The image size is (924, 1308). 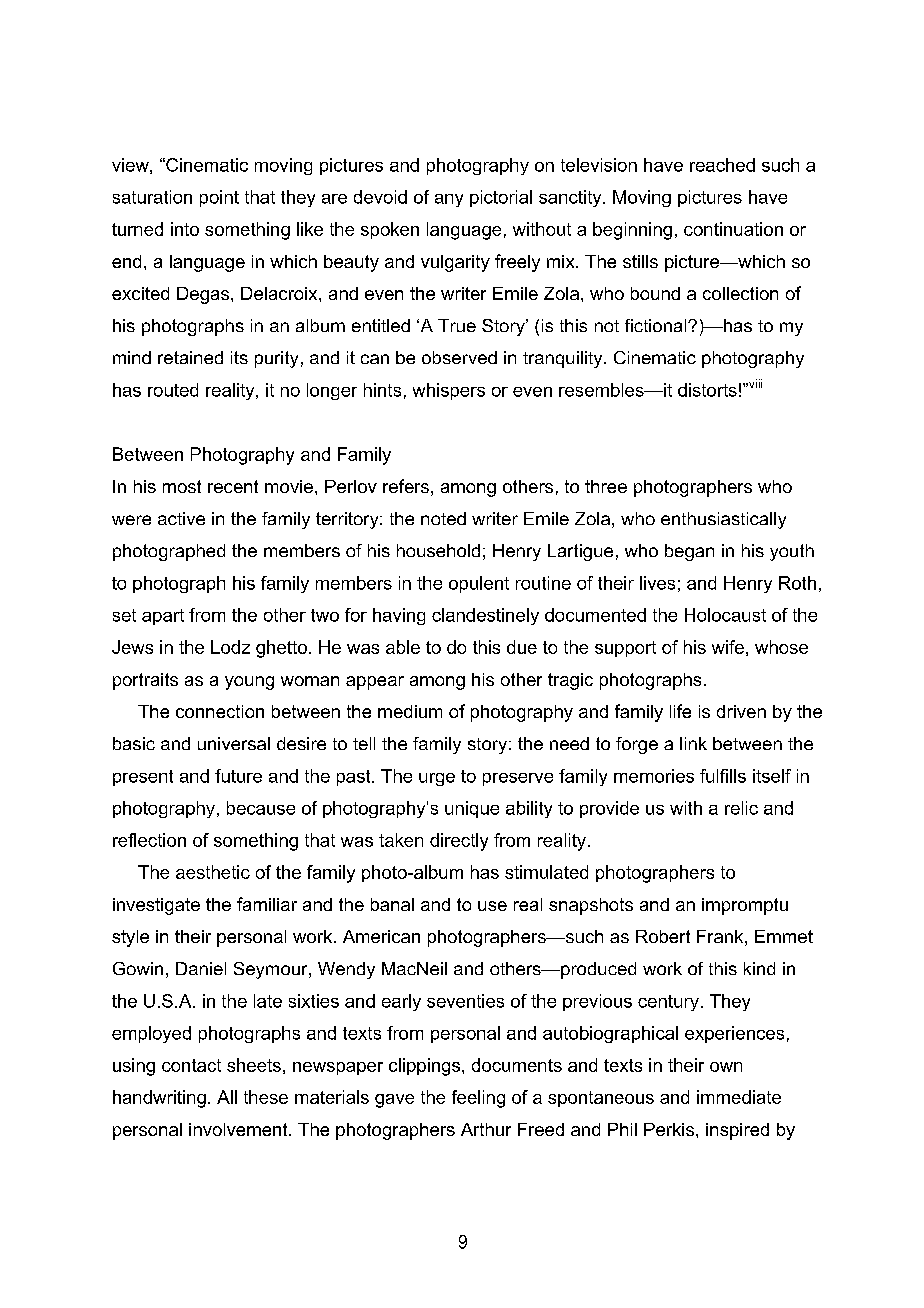 I want to click on feeling, so click(x=478, y=1099).
